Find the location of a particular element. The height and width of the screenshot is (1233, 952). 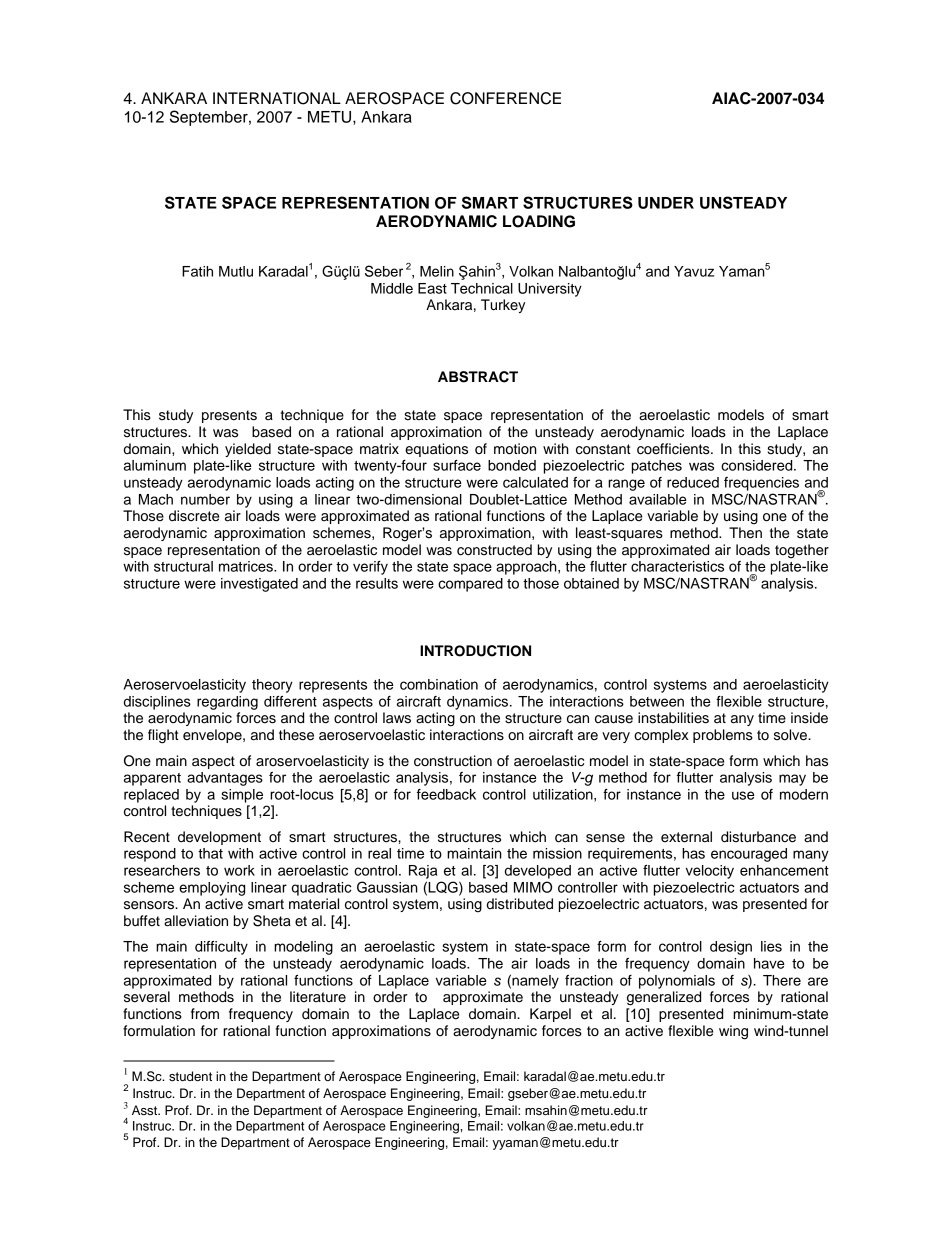

CONFERENCE is located at coordinates (505, 98).
